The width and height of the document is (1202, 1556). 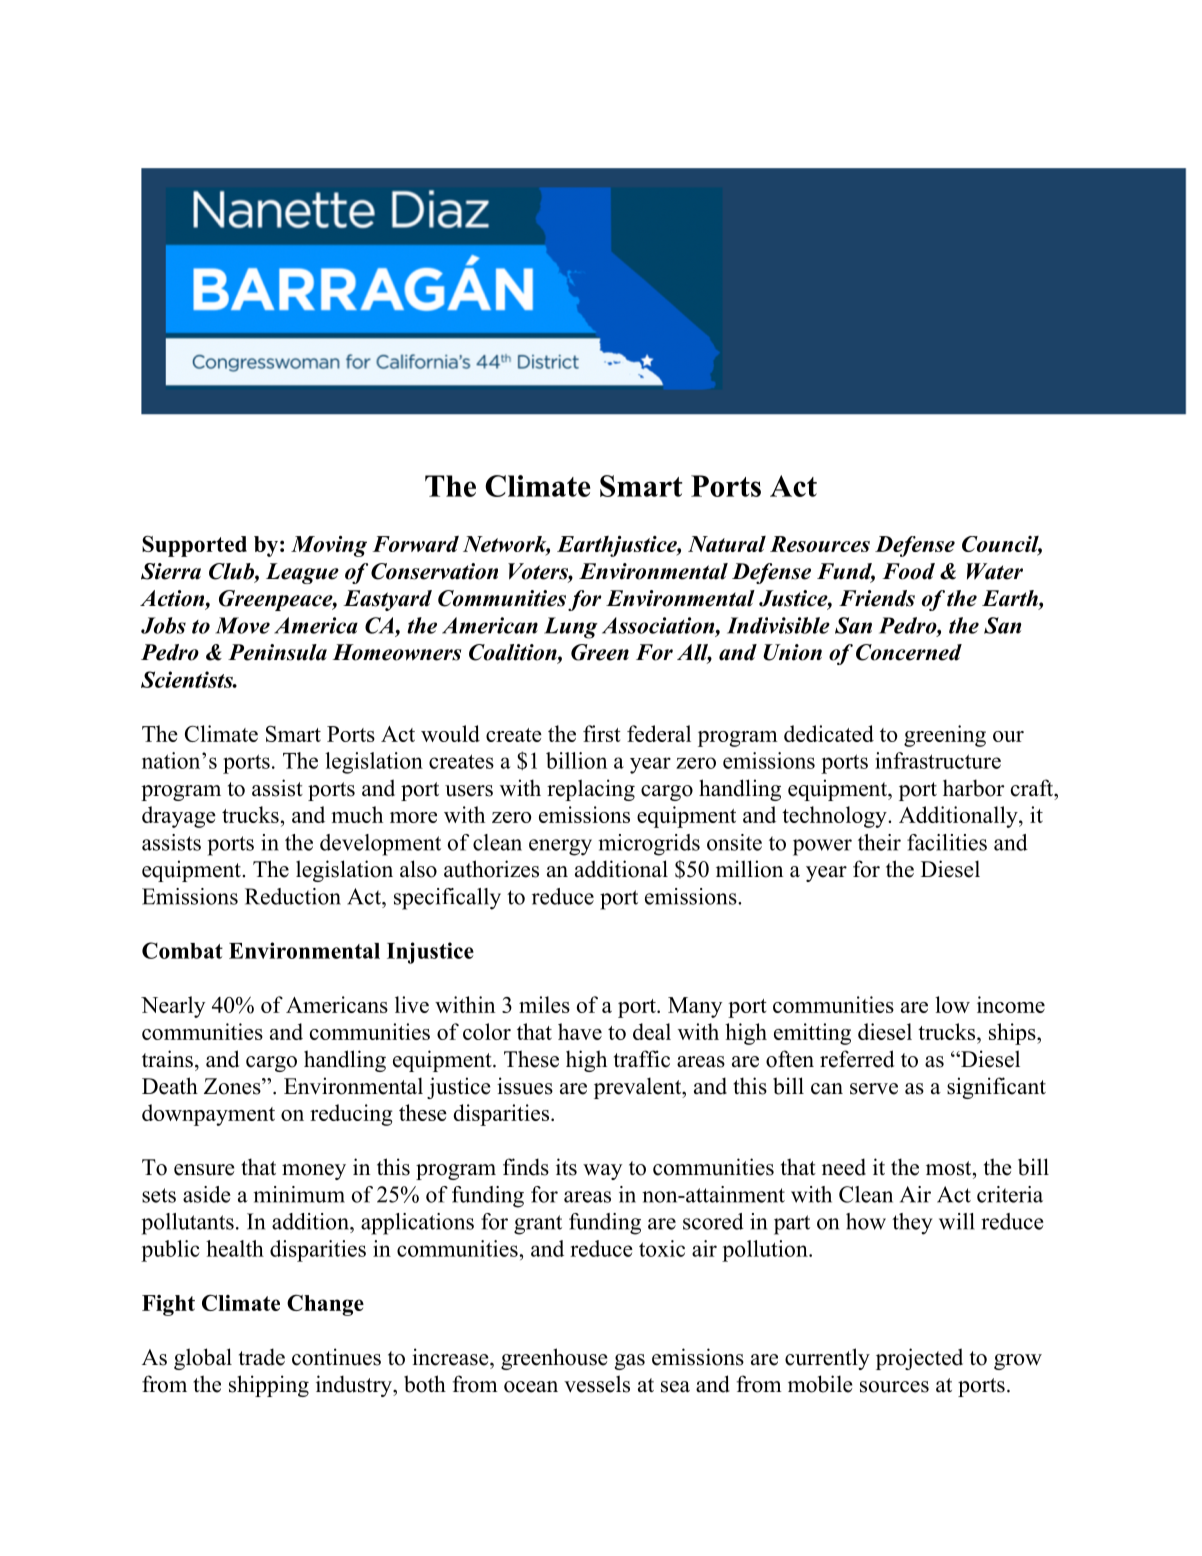 I want to click on much, so click(x=357, y=814).
